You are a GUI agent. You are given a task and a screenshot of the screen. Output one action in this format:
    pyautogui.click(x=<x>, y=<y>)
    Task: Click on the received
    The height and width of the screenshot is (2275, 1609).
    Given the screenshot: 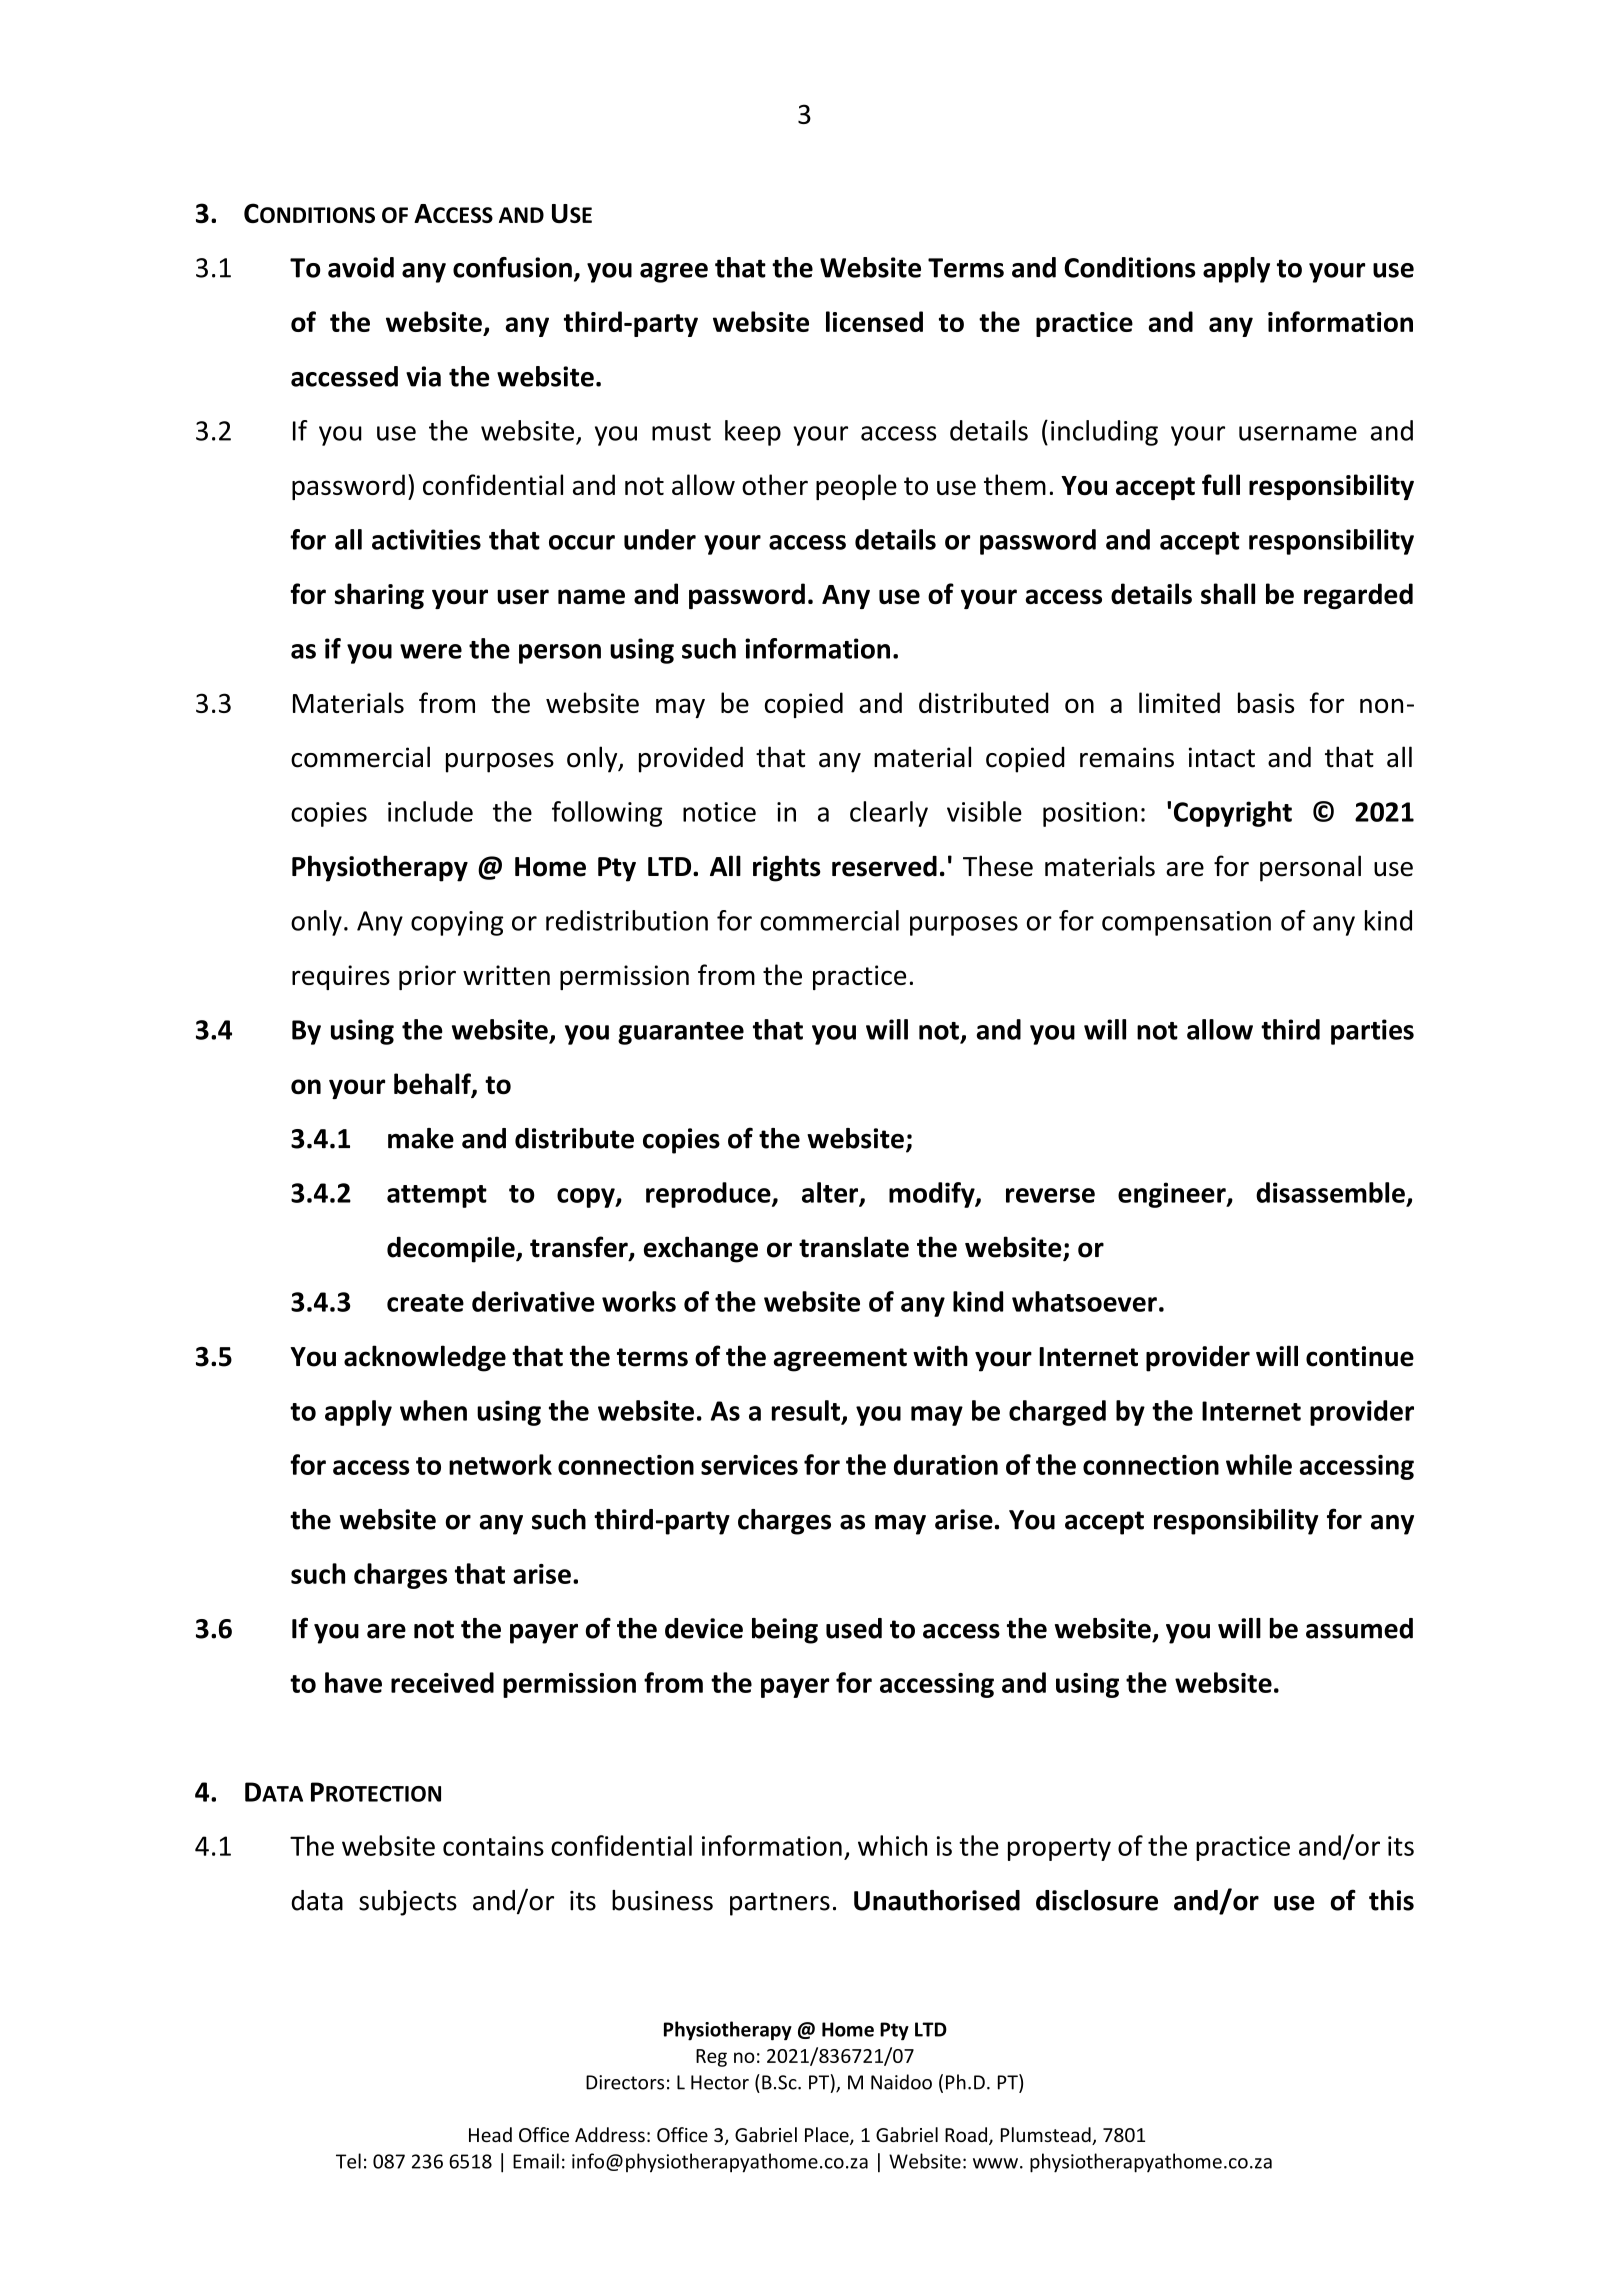 What is the action you would take?
    pyautogui.click(x=442, y=1682)
